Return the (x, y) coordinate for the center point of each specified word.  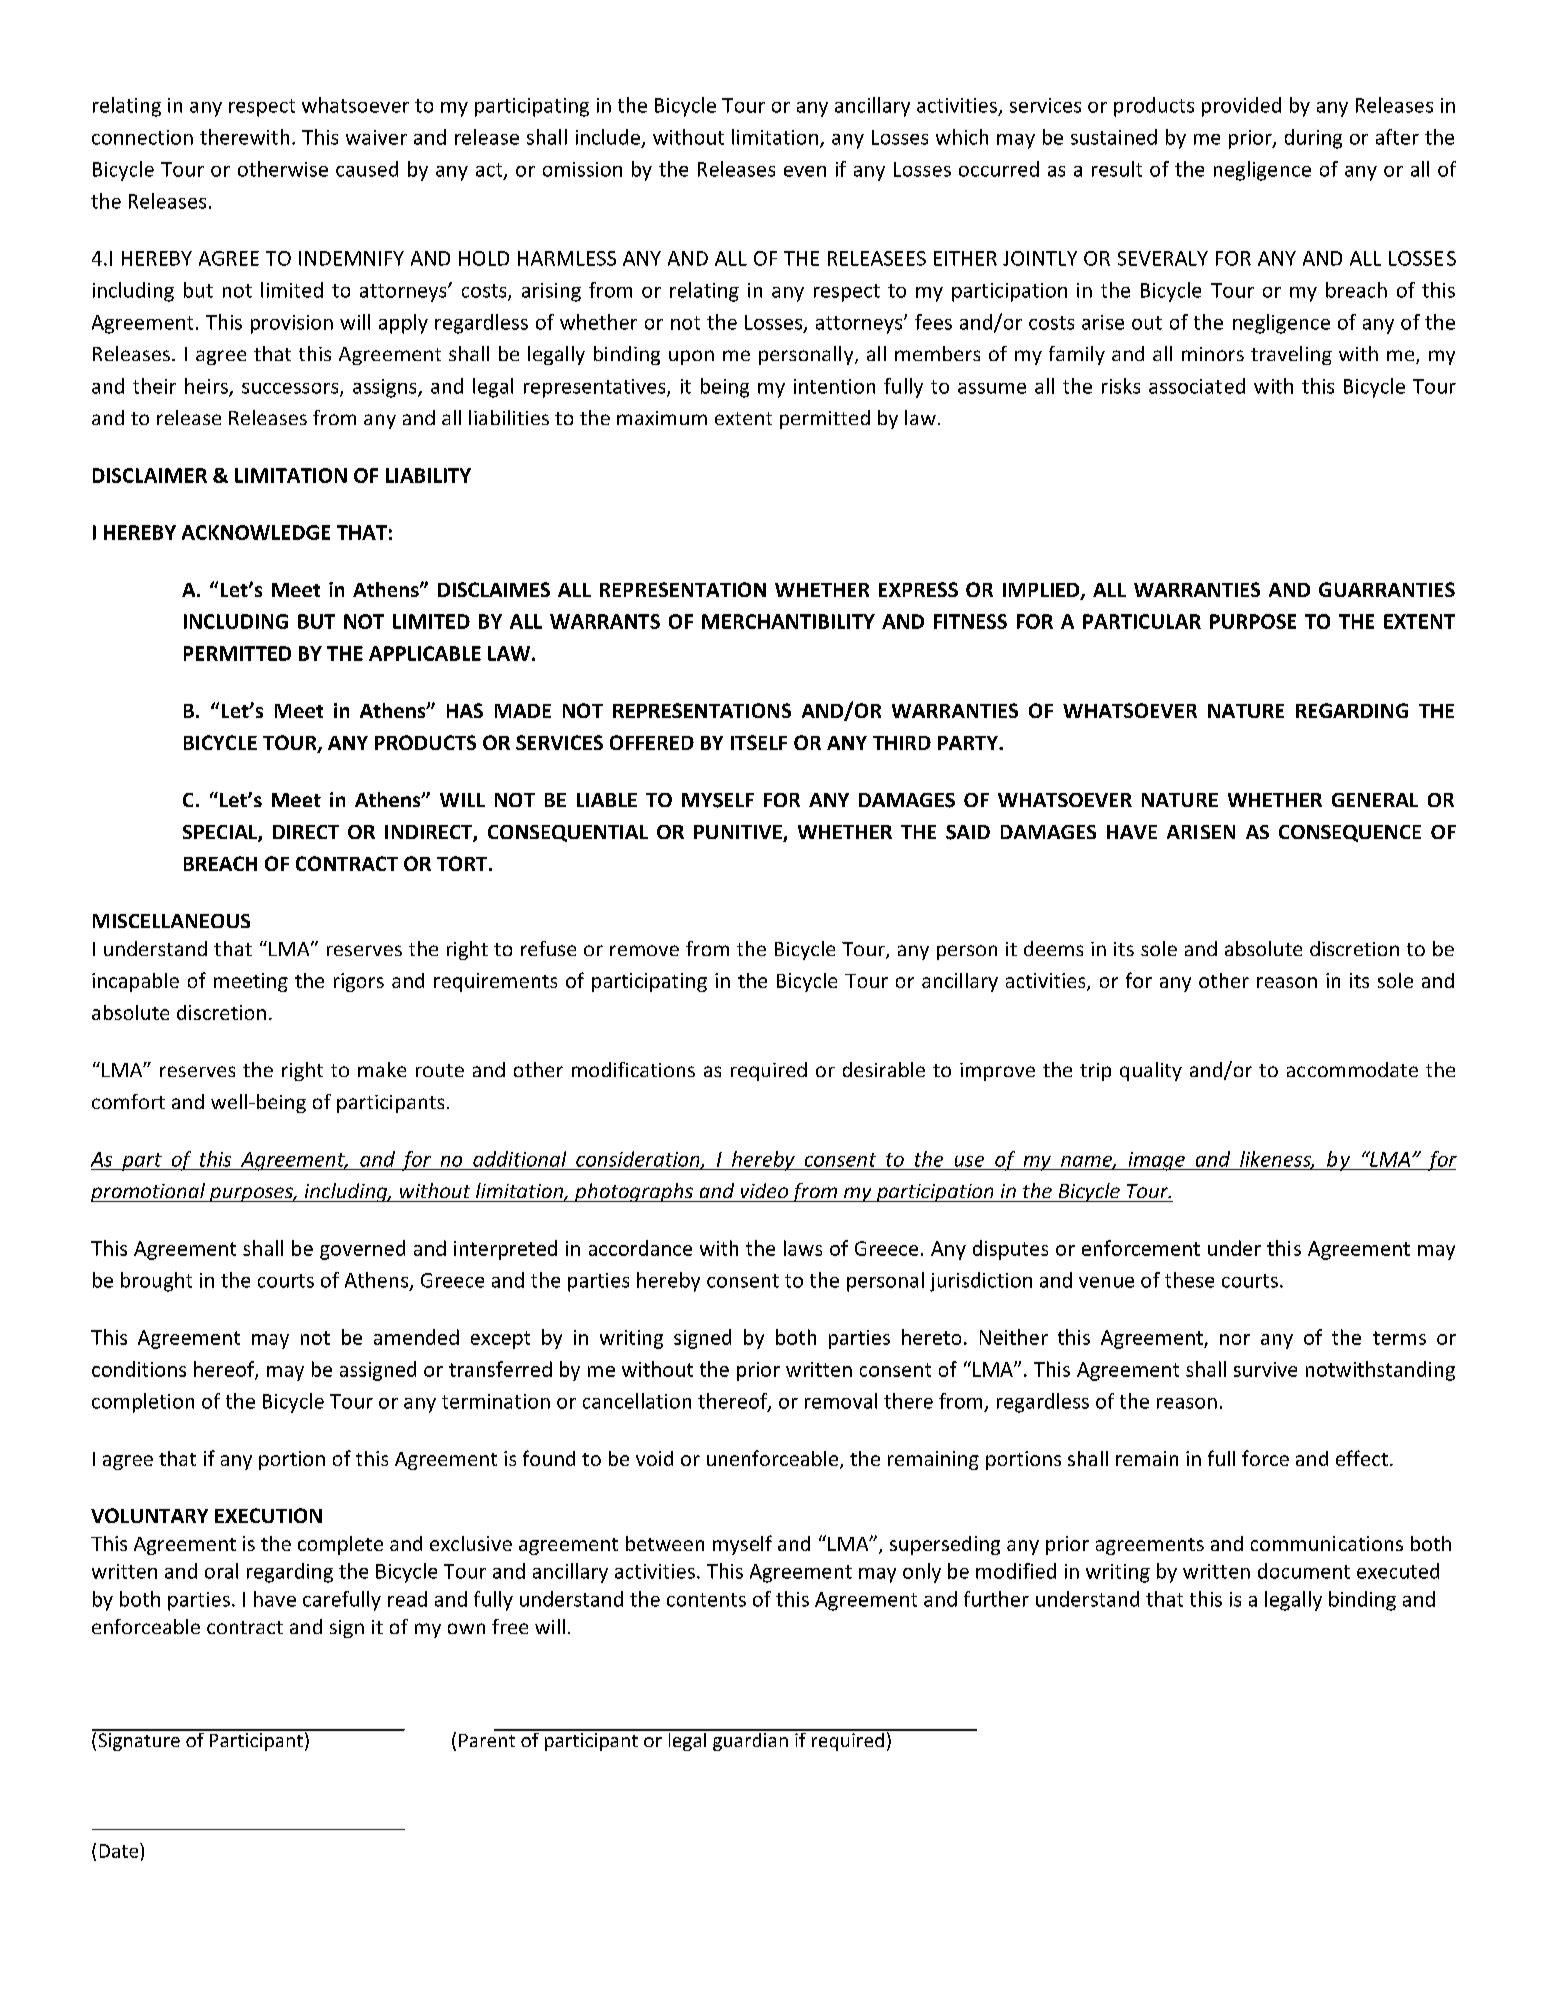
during (1313, 139)
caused (367, 169)
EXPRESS (918, 589)
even (805, 171)
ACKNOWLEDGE (256, 532)
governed (362, 1250)
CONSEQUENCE (1350, 833)
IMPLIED (1042, 591)
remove (644, 950)
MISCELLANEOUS (171, 921)
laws (803, 1248)
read (407, 1599)
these (1189, 1280)
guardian (750, 1740)
